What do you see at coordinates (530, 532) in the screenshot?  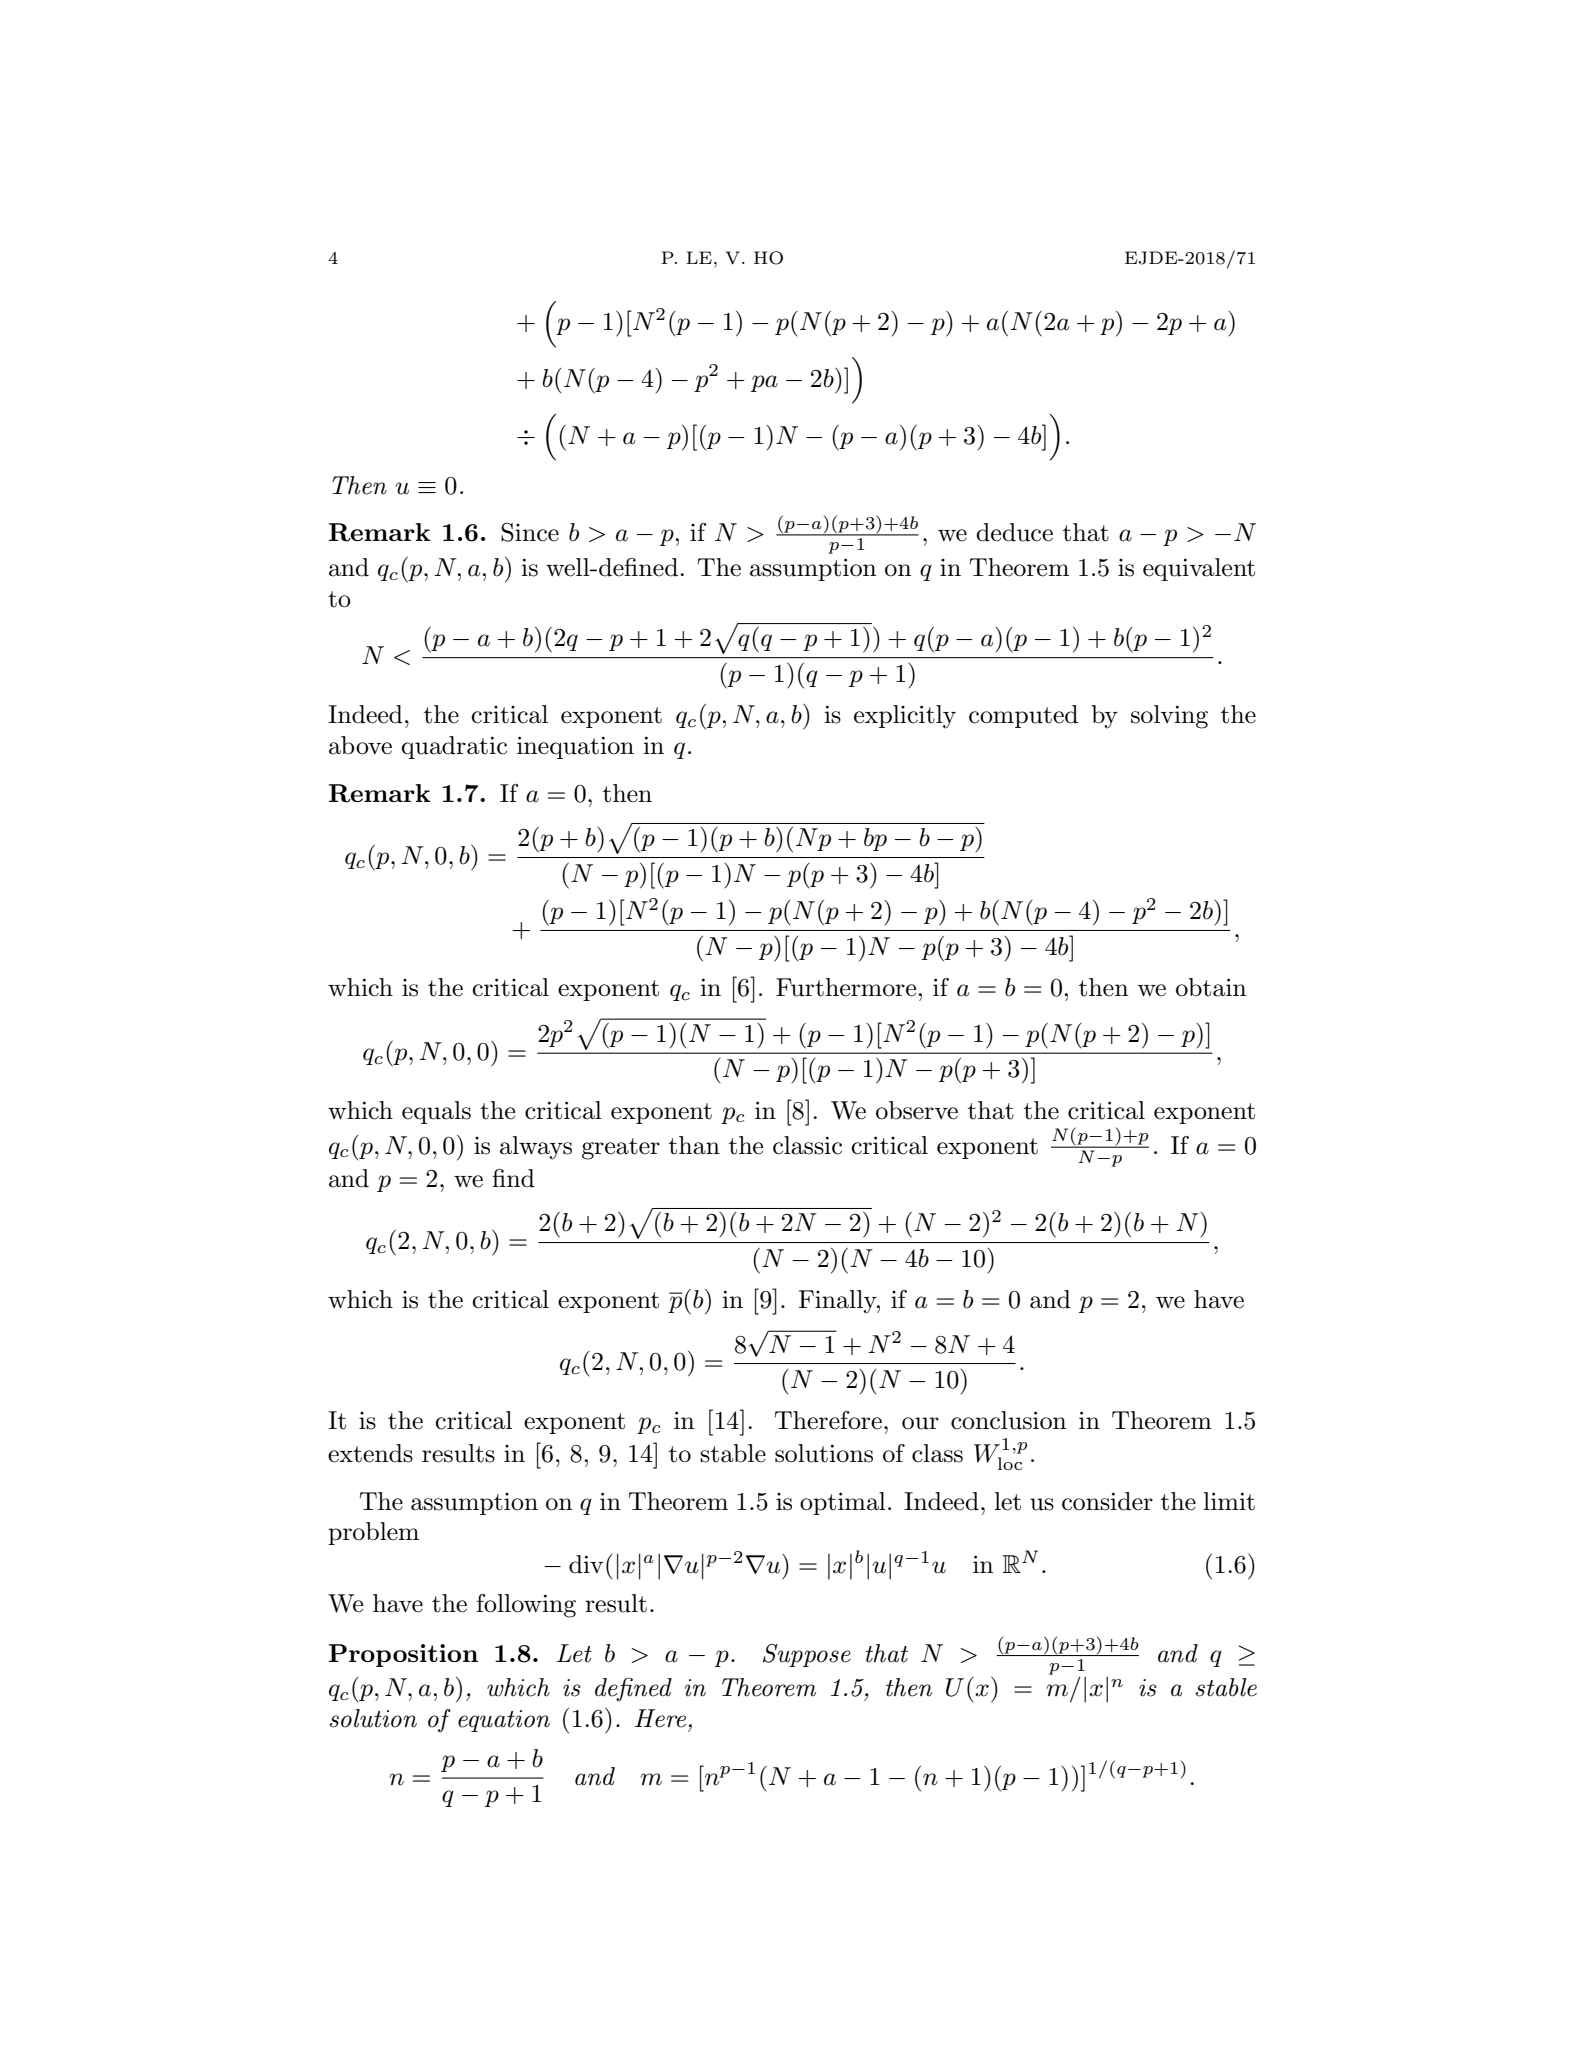 I see `Since` at bounding box center [530, 532].
